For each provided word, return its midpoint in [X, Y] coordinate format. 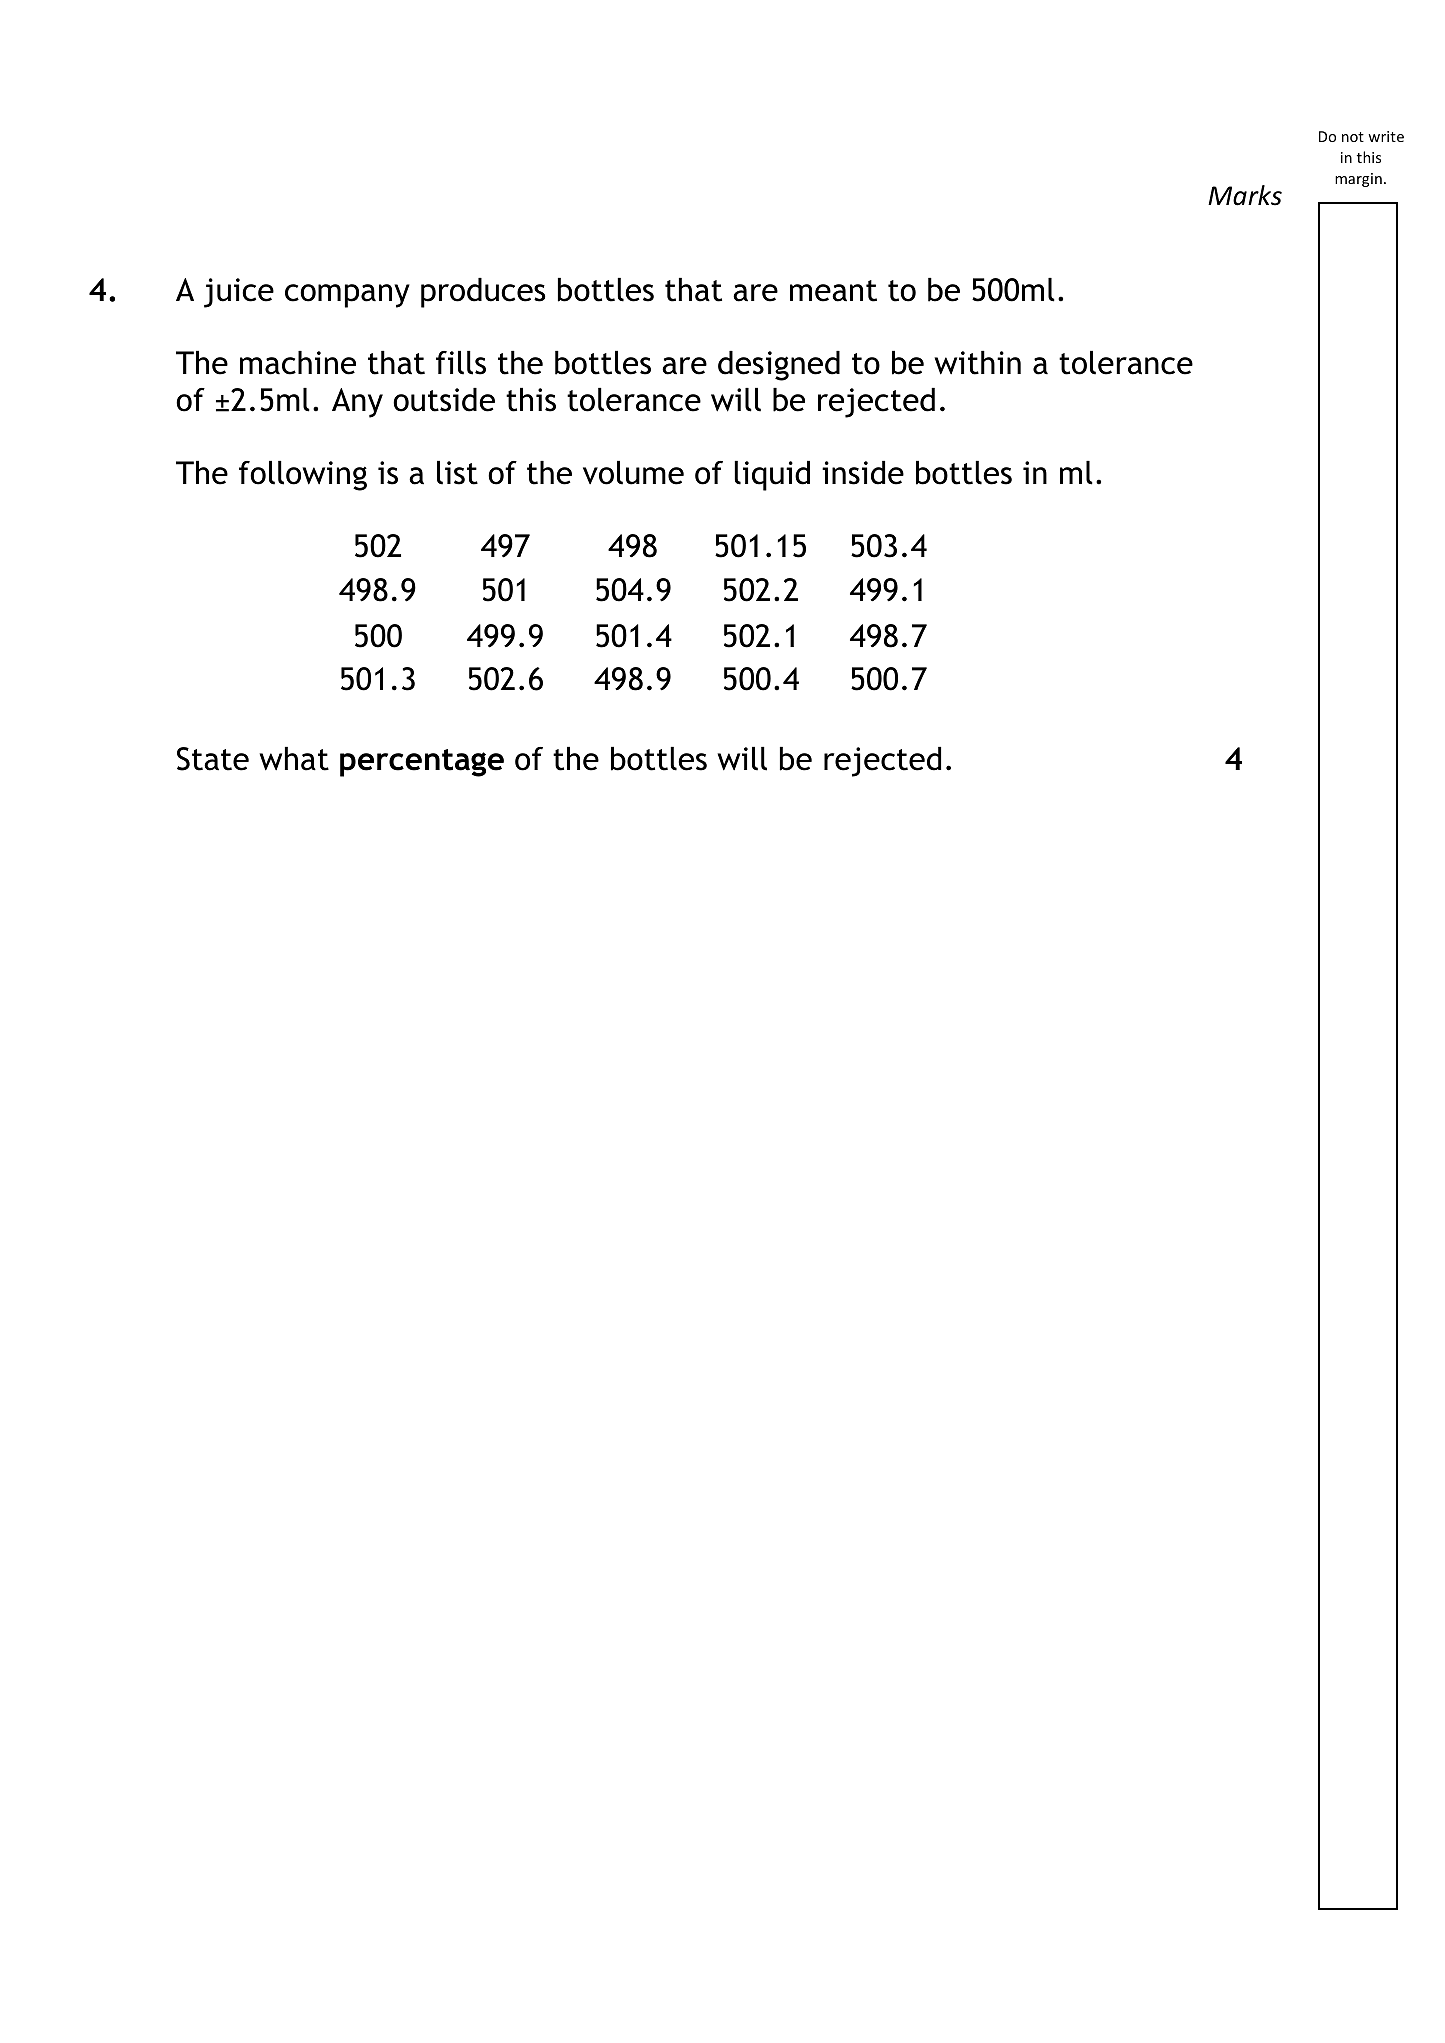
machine [298, 363]
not [1353, 137]
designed [779, 366]
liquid [772, 476]
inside [863, 473]
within [977, 363]
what [294, 759]
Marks [1245, 195]
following [303, 476]
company [347, 296]
